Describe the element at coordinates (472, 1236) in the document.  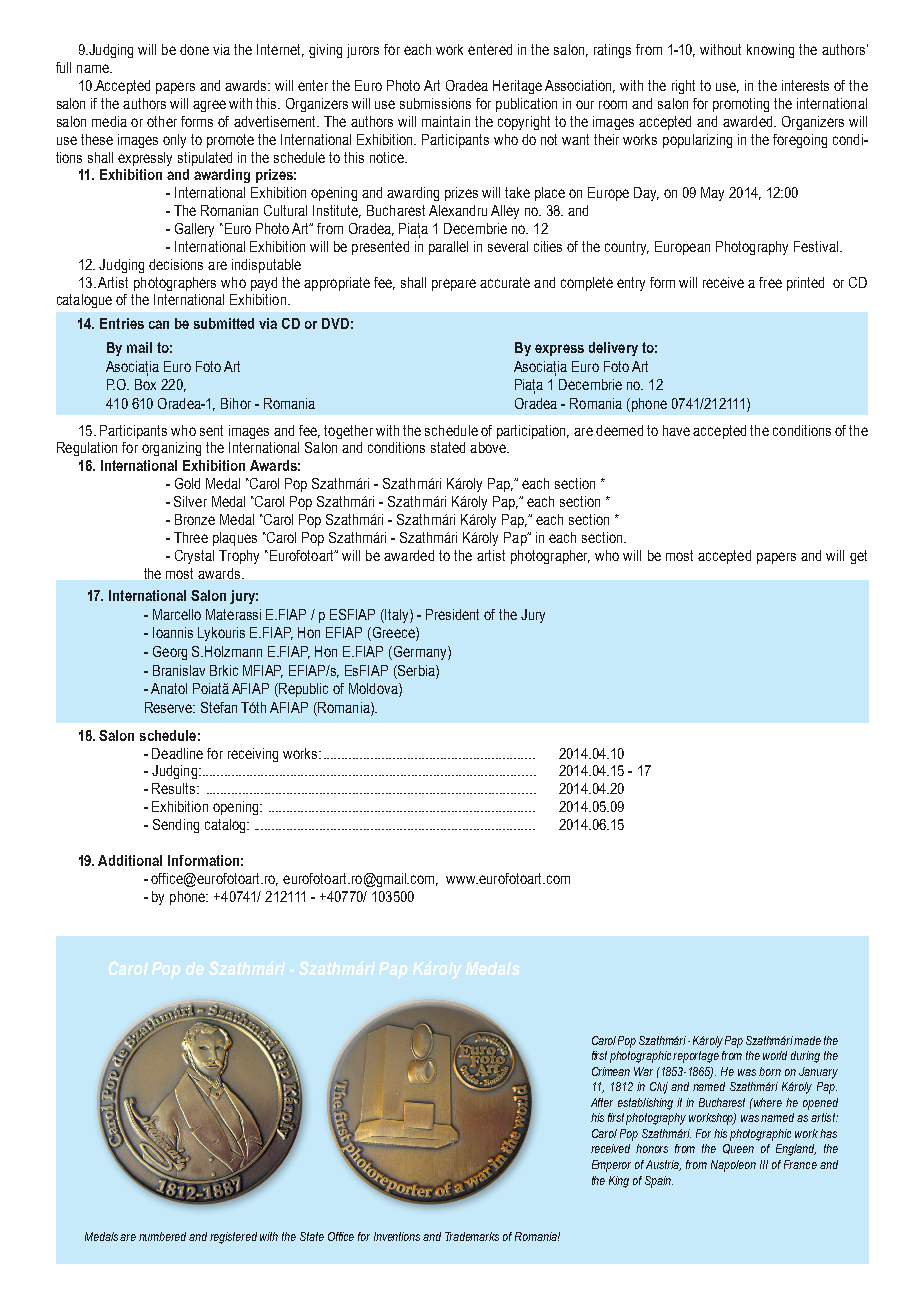
I see `Trademarks` at that location.
